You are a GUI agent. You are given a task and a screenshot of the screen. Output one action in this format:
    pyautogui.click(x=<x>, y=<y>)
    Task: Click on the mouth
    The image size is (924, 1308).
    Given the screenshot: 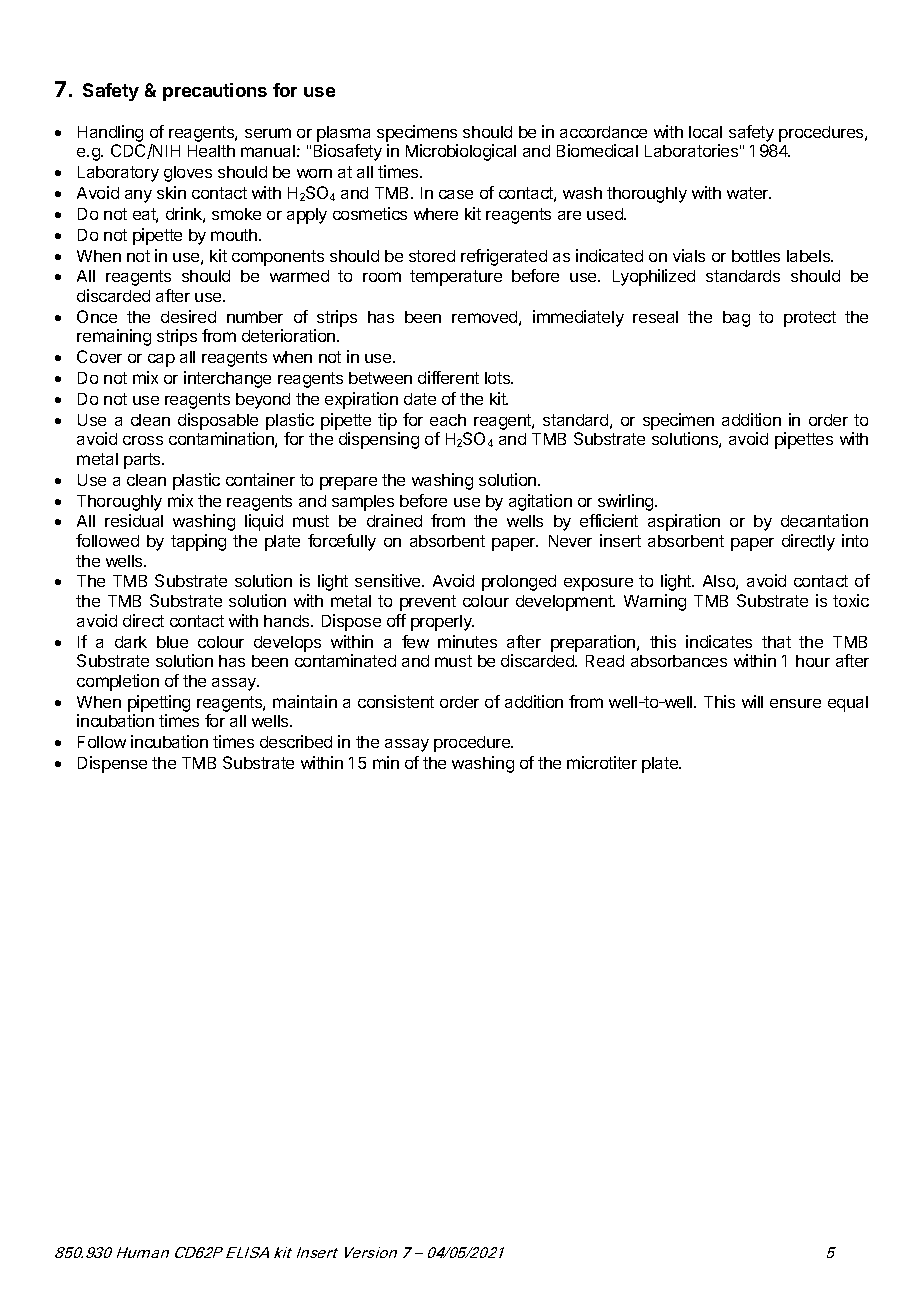 What is the action you would take?
    pyautogui.click(x=235, y=235)
